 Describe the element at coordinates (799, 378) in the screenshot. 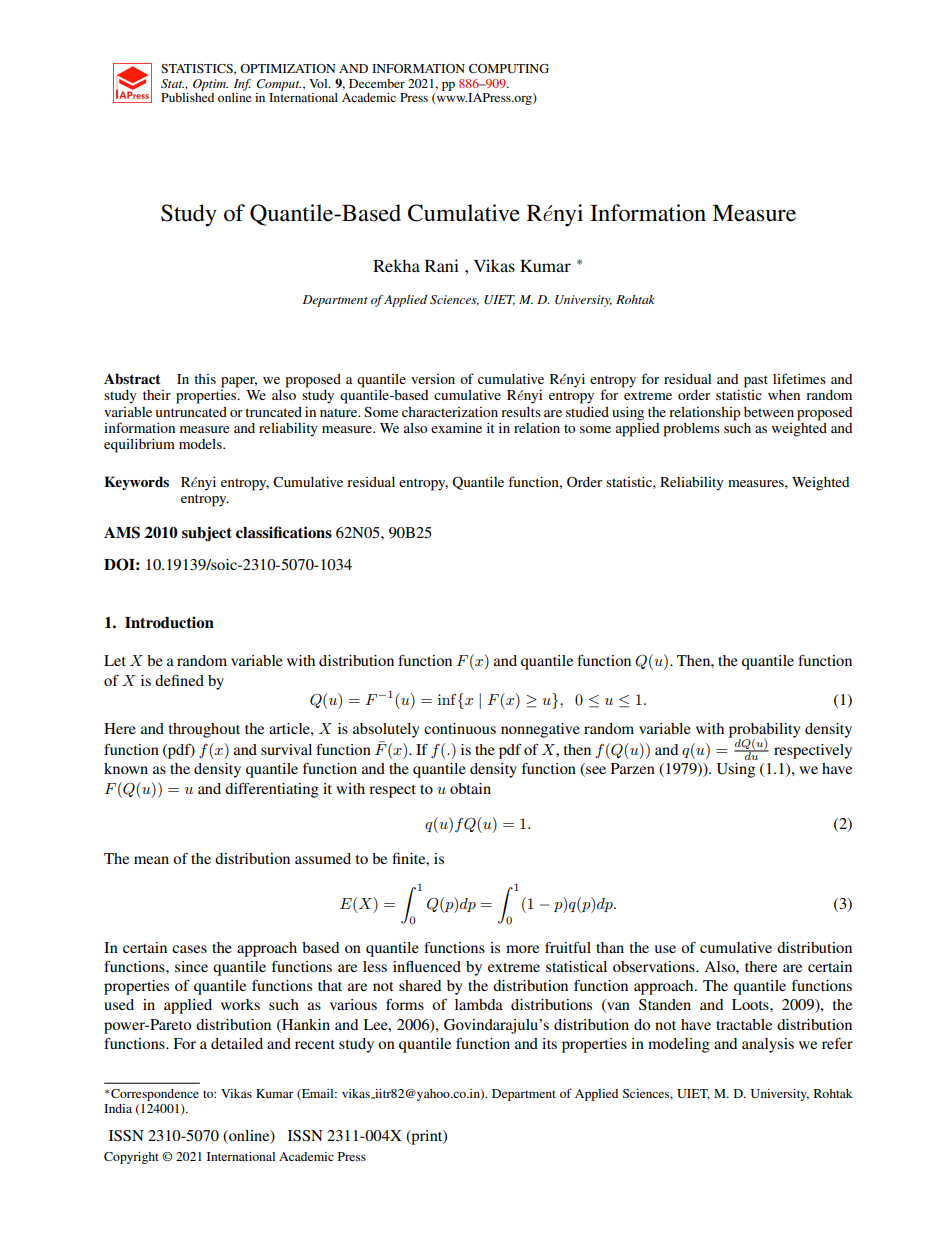

I see `lifetimes` at that location.
